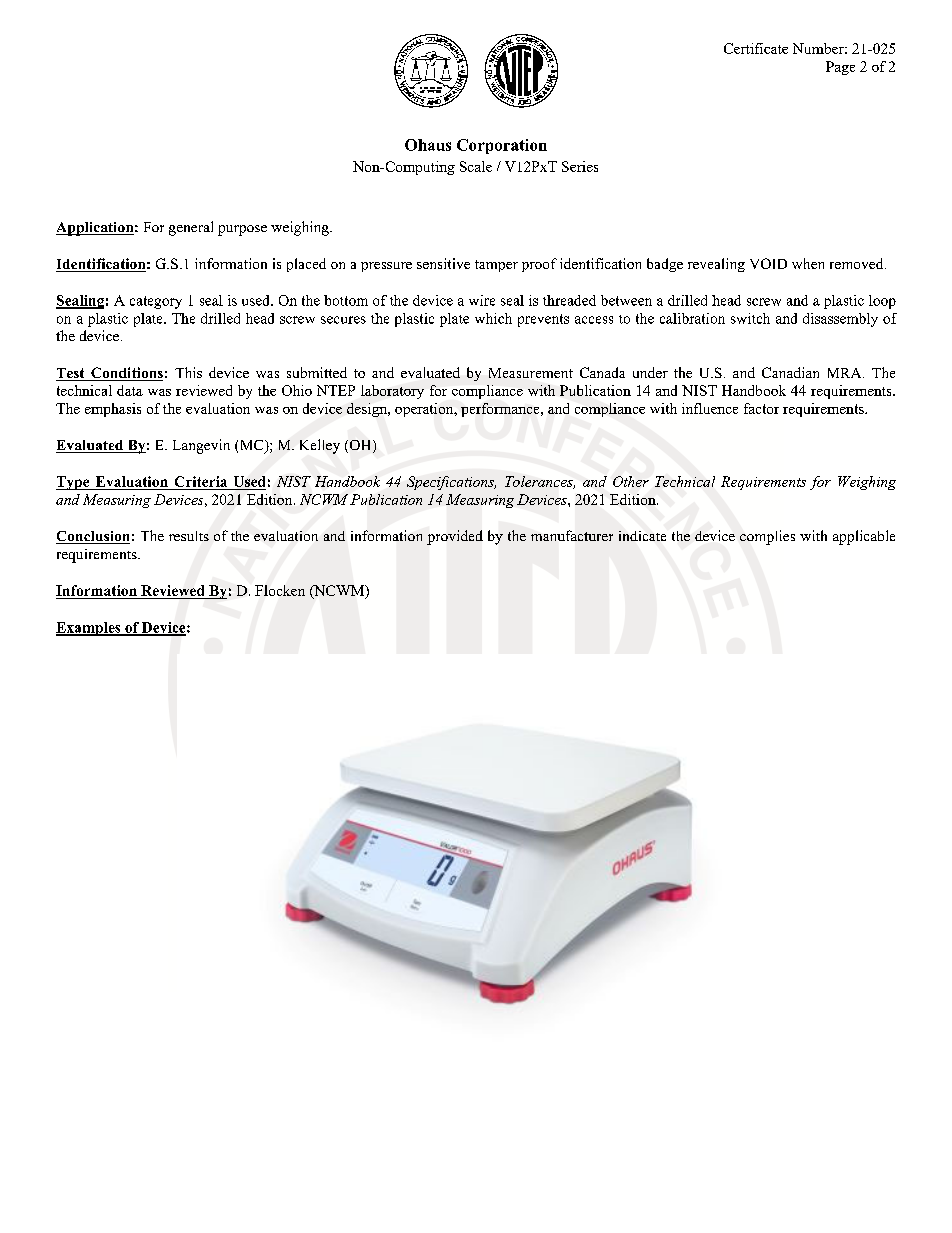 The image size is (952, 1233). What do you see at coordinates (201, 483) in the page?
I see `Criteria` at bounding box center [201, 483].
